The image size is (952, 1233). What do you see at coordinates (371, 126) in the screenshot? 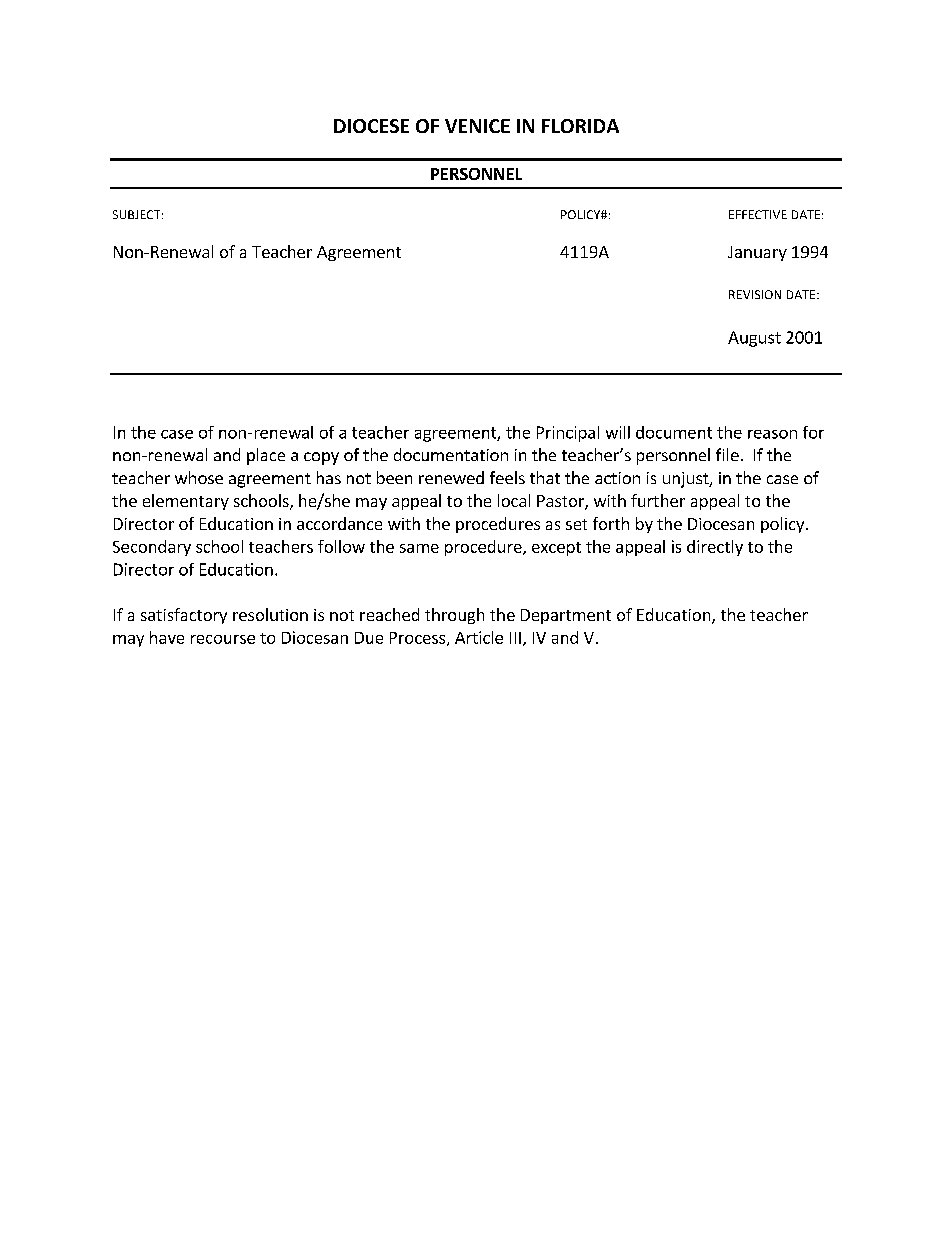
I see `DIOCESE` at bounding box center [371, 126].
